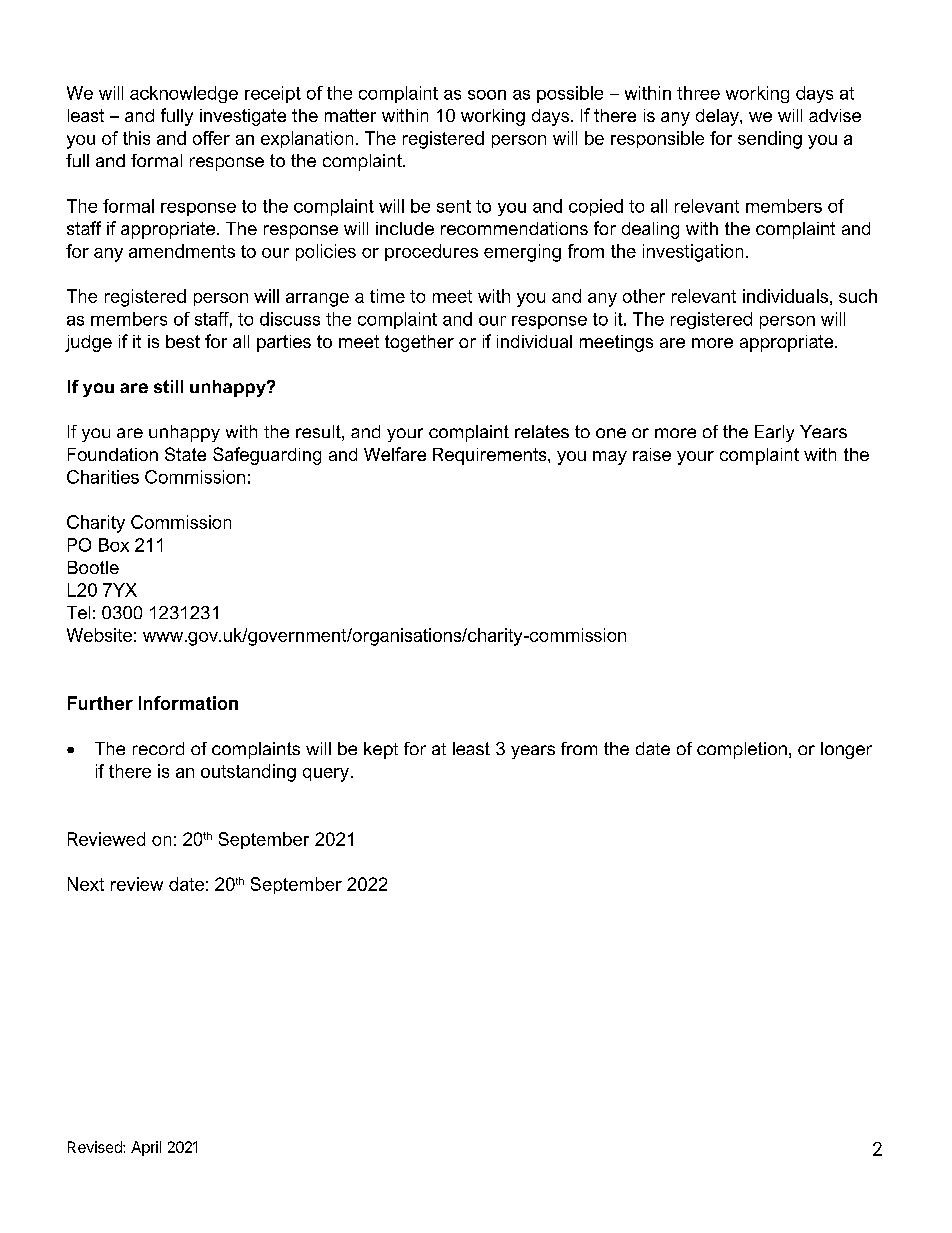 The image size is (952, 1233). I want to click on Tel, so click(78, 612).
